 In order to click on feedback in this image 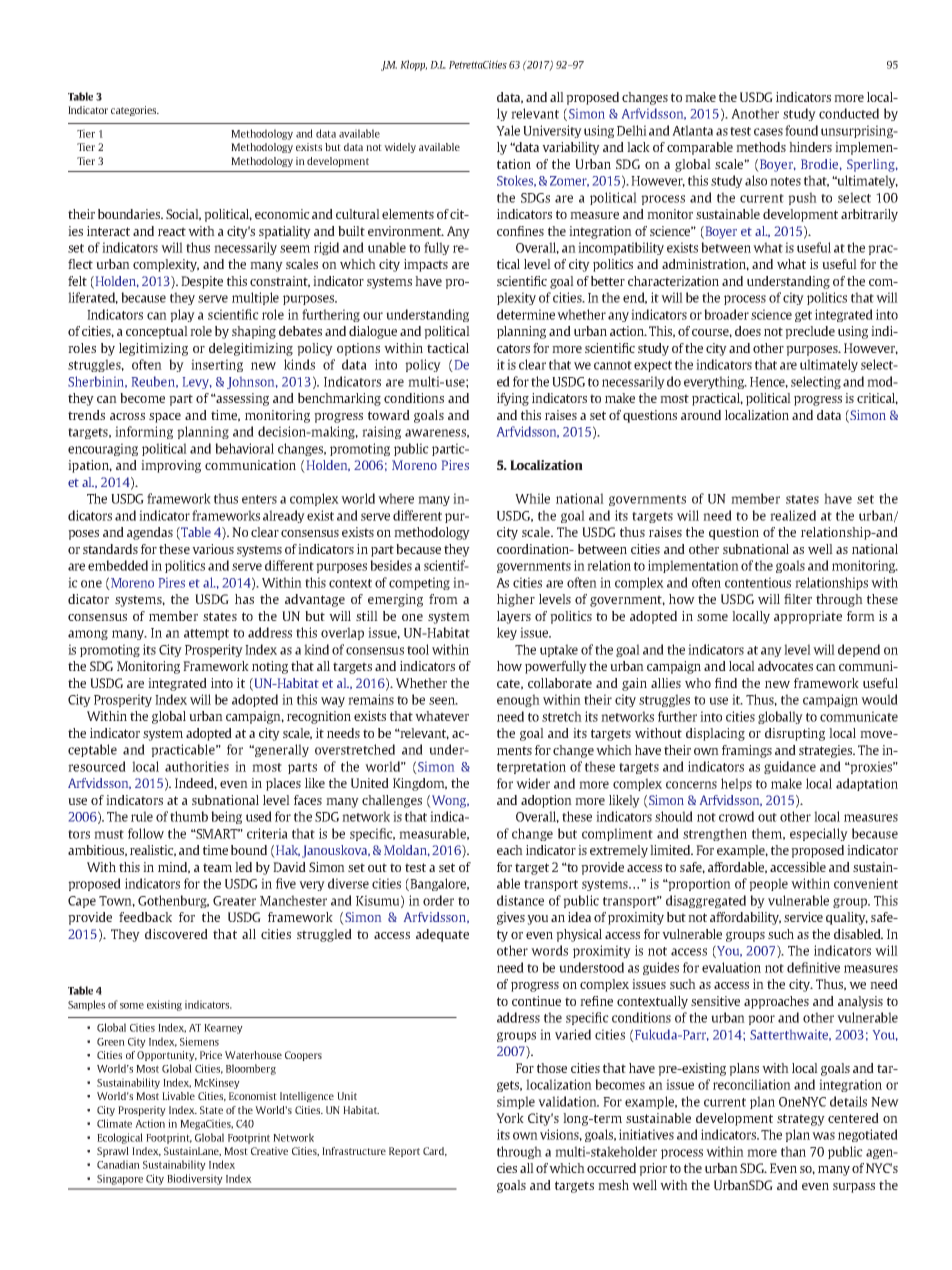, I will do `click(145, 917)`.
